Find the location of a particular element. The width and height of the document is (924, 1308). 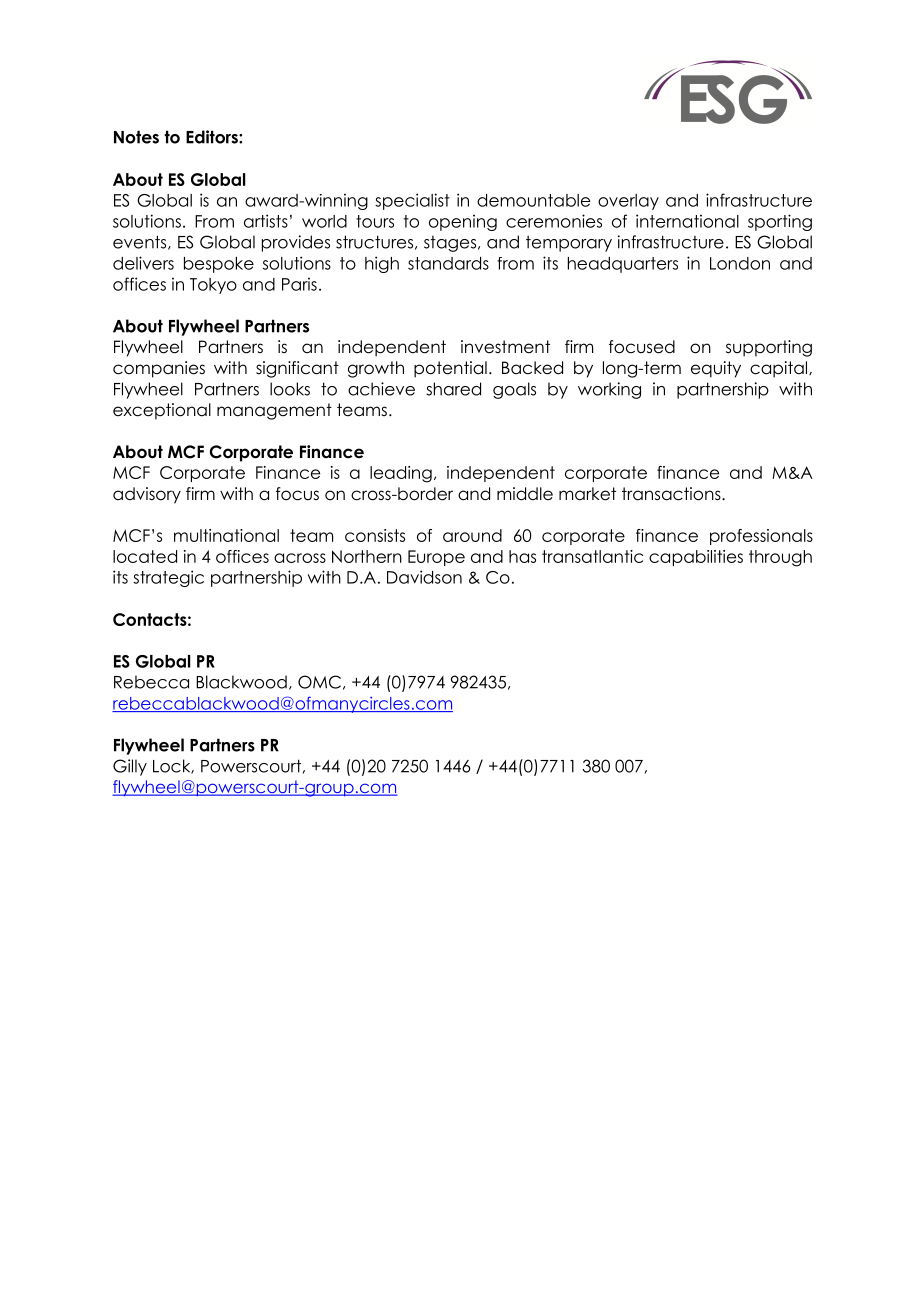

leading is located at coordinates (401, 474).
